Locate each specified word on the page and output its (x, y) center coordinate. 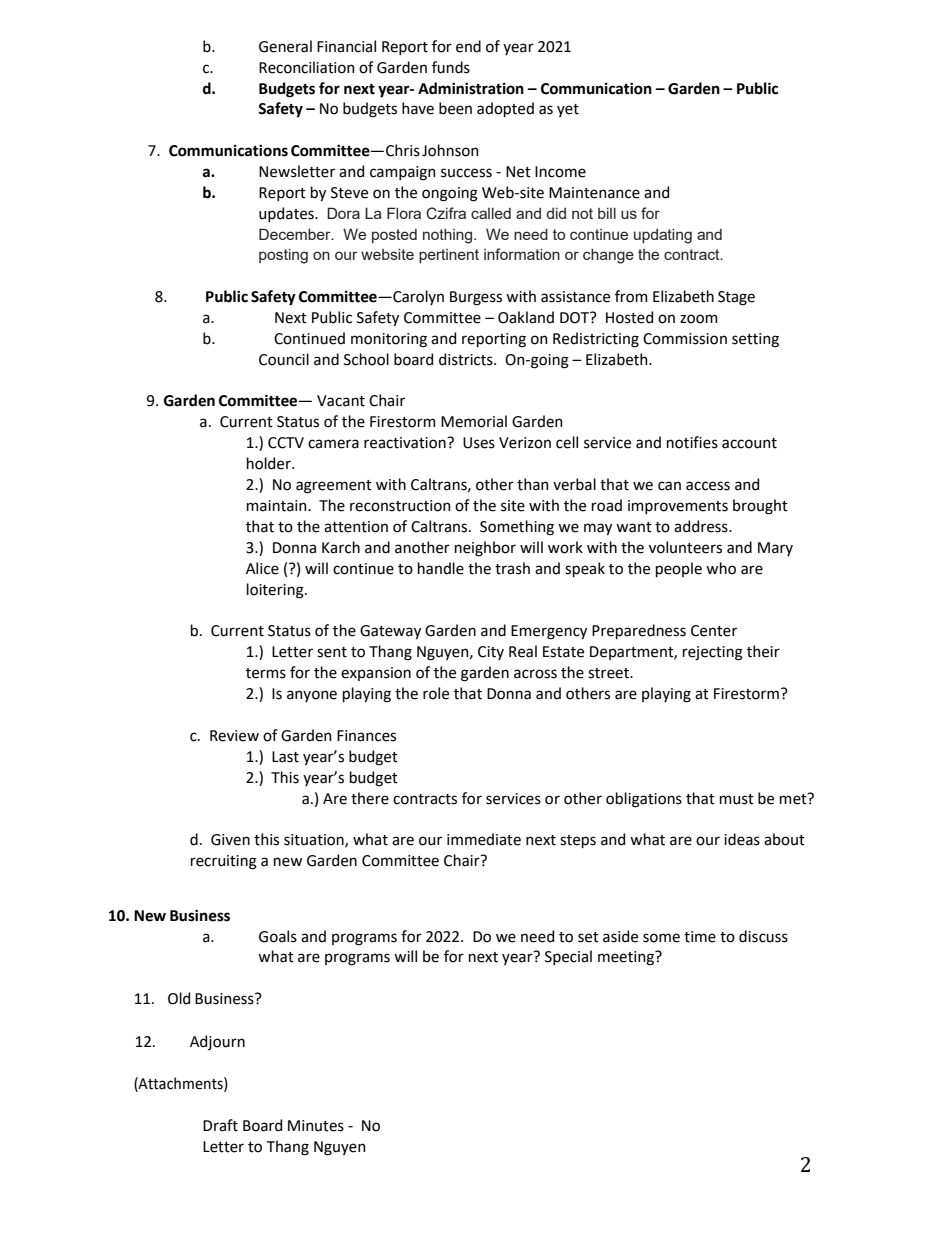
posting (283, 256)
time (700, 937)
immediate (484, 839)
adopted (505, 109)
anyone (312, 696)
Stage (736, 298)
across (535, 674)
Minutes (316, 1126)
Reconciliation (307, 67)
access (708, 486)
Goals (278, 936)
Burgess (476, 298)
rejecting (713, 653)
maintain (278, 506)
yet (568, 110)
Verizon (525, 443)
